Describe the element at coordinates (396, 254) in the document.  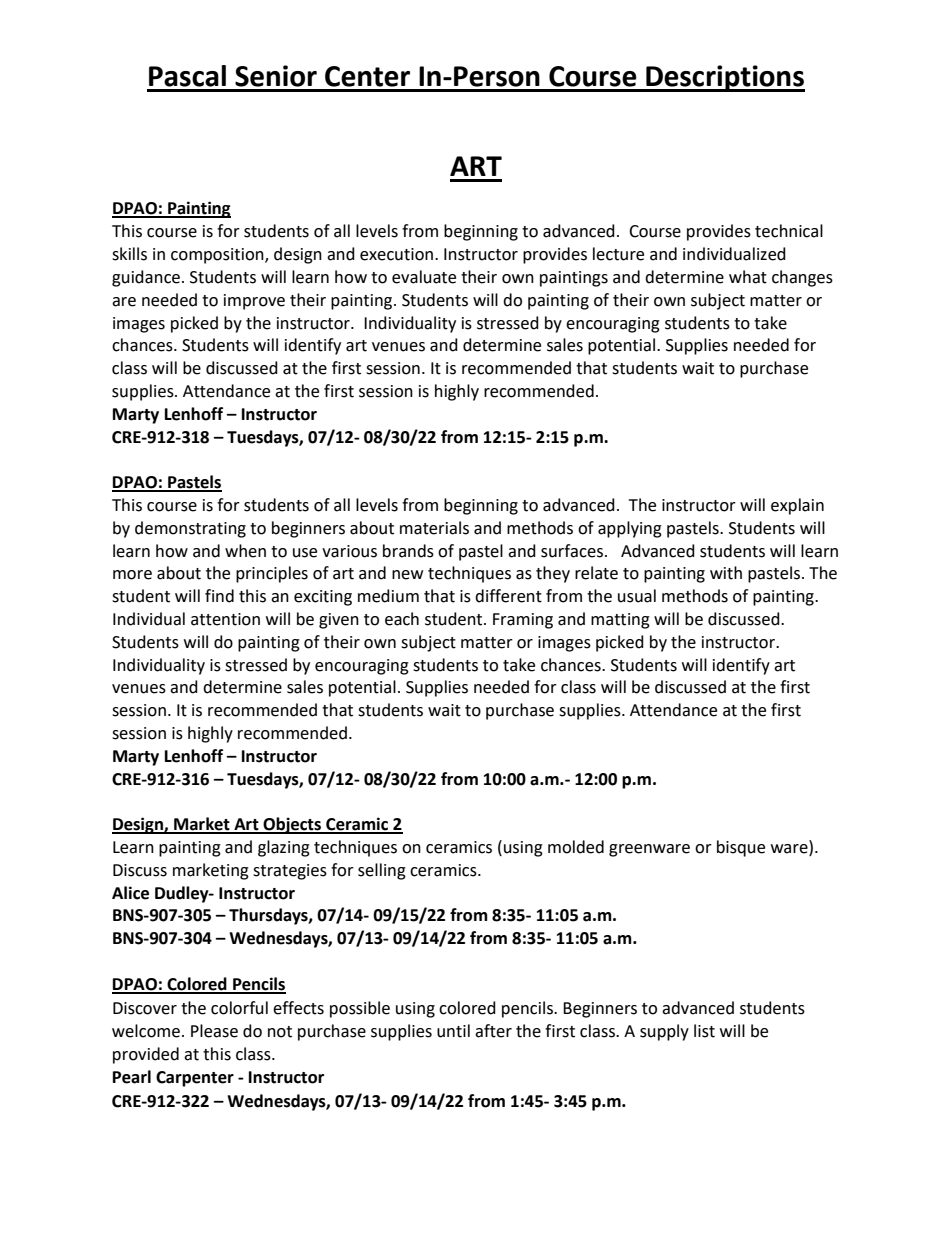
I see `execution` at that location.
